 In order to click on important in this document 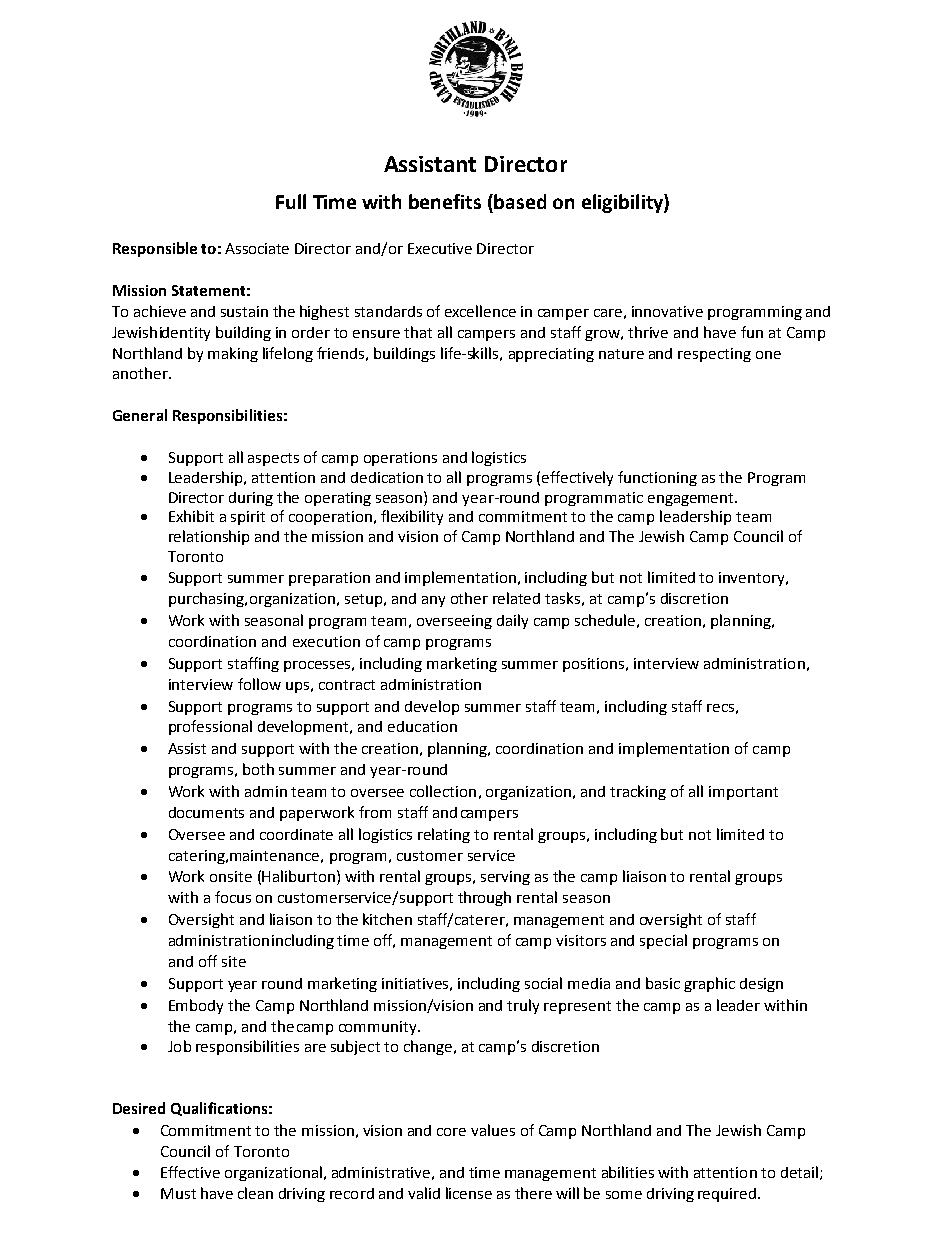, I will do `click(743, 793)`.
